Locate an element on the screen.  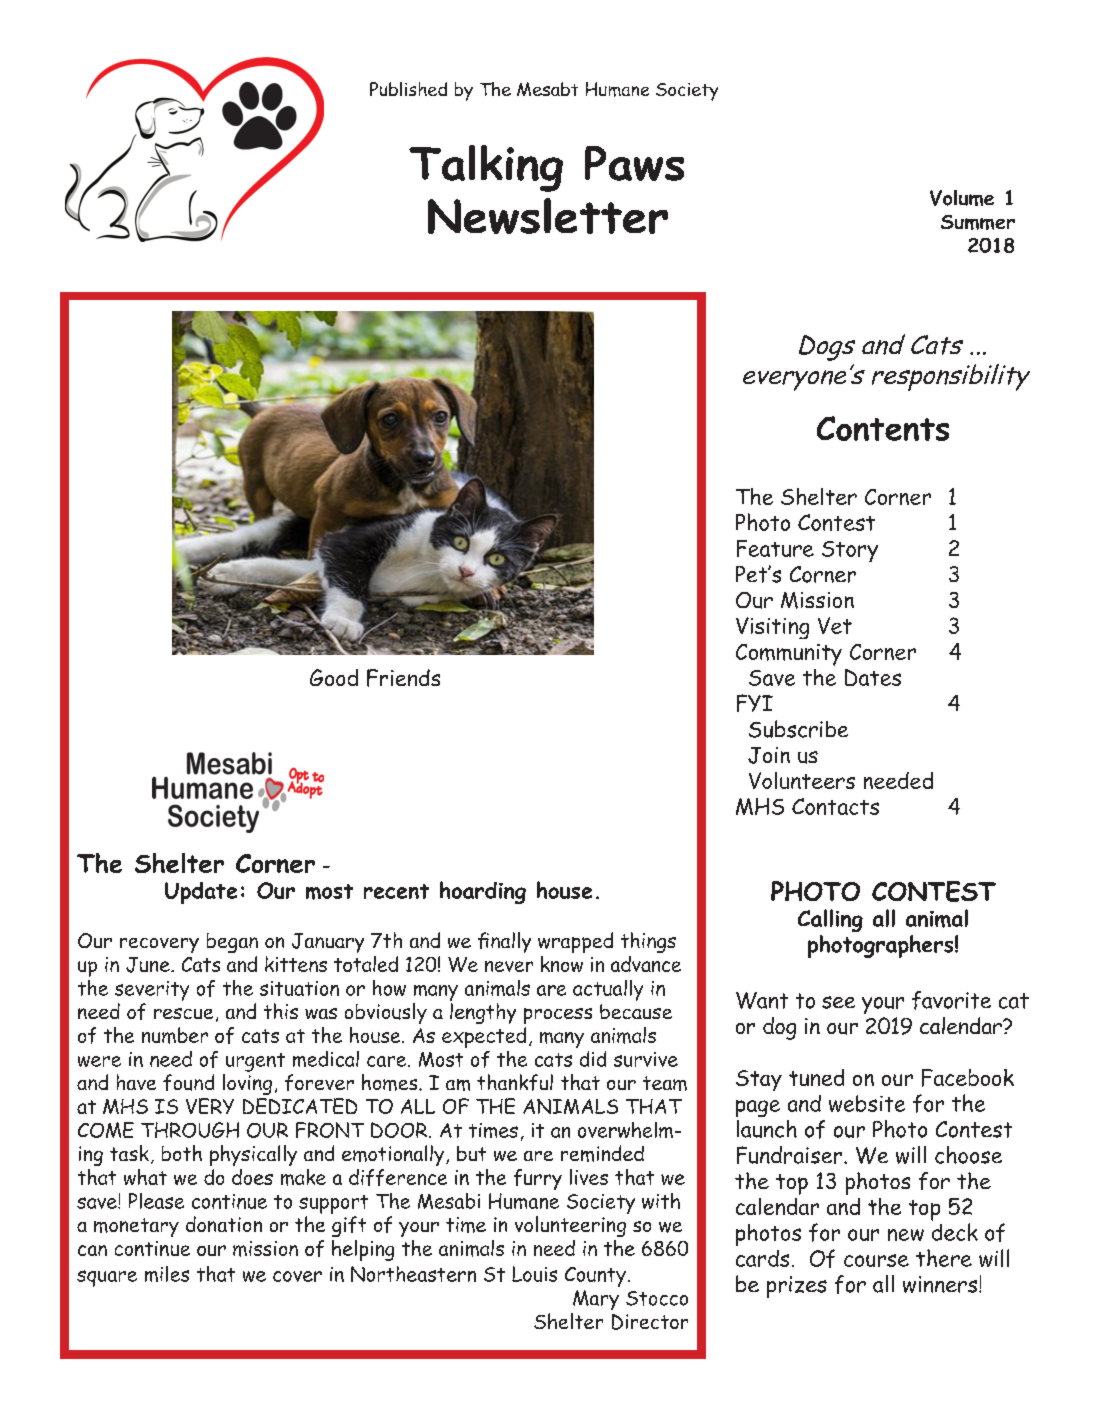
Calling is located at coordinates (830, 920).
